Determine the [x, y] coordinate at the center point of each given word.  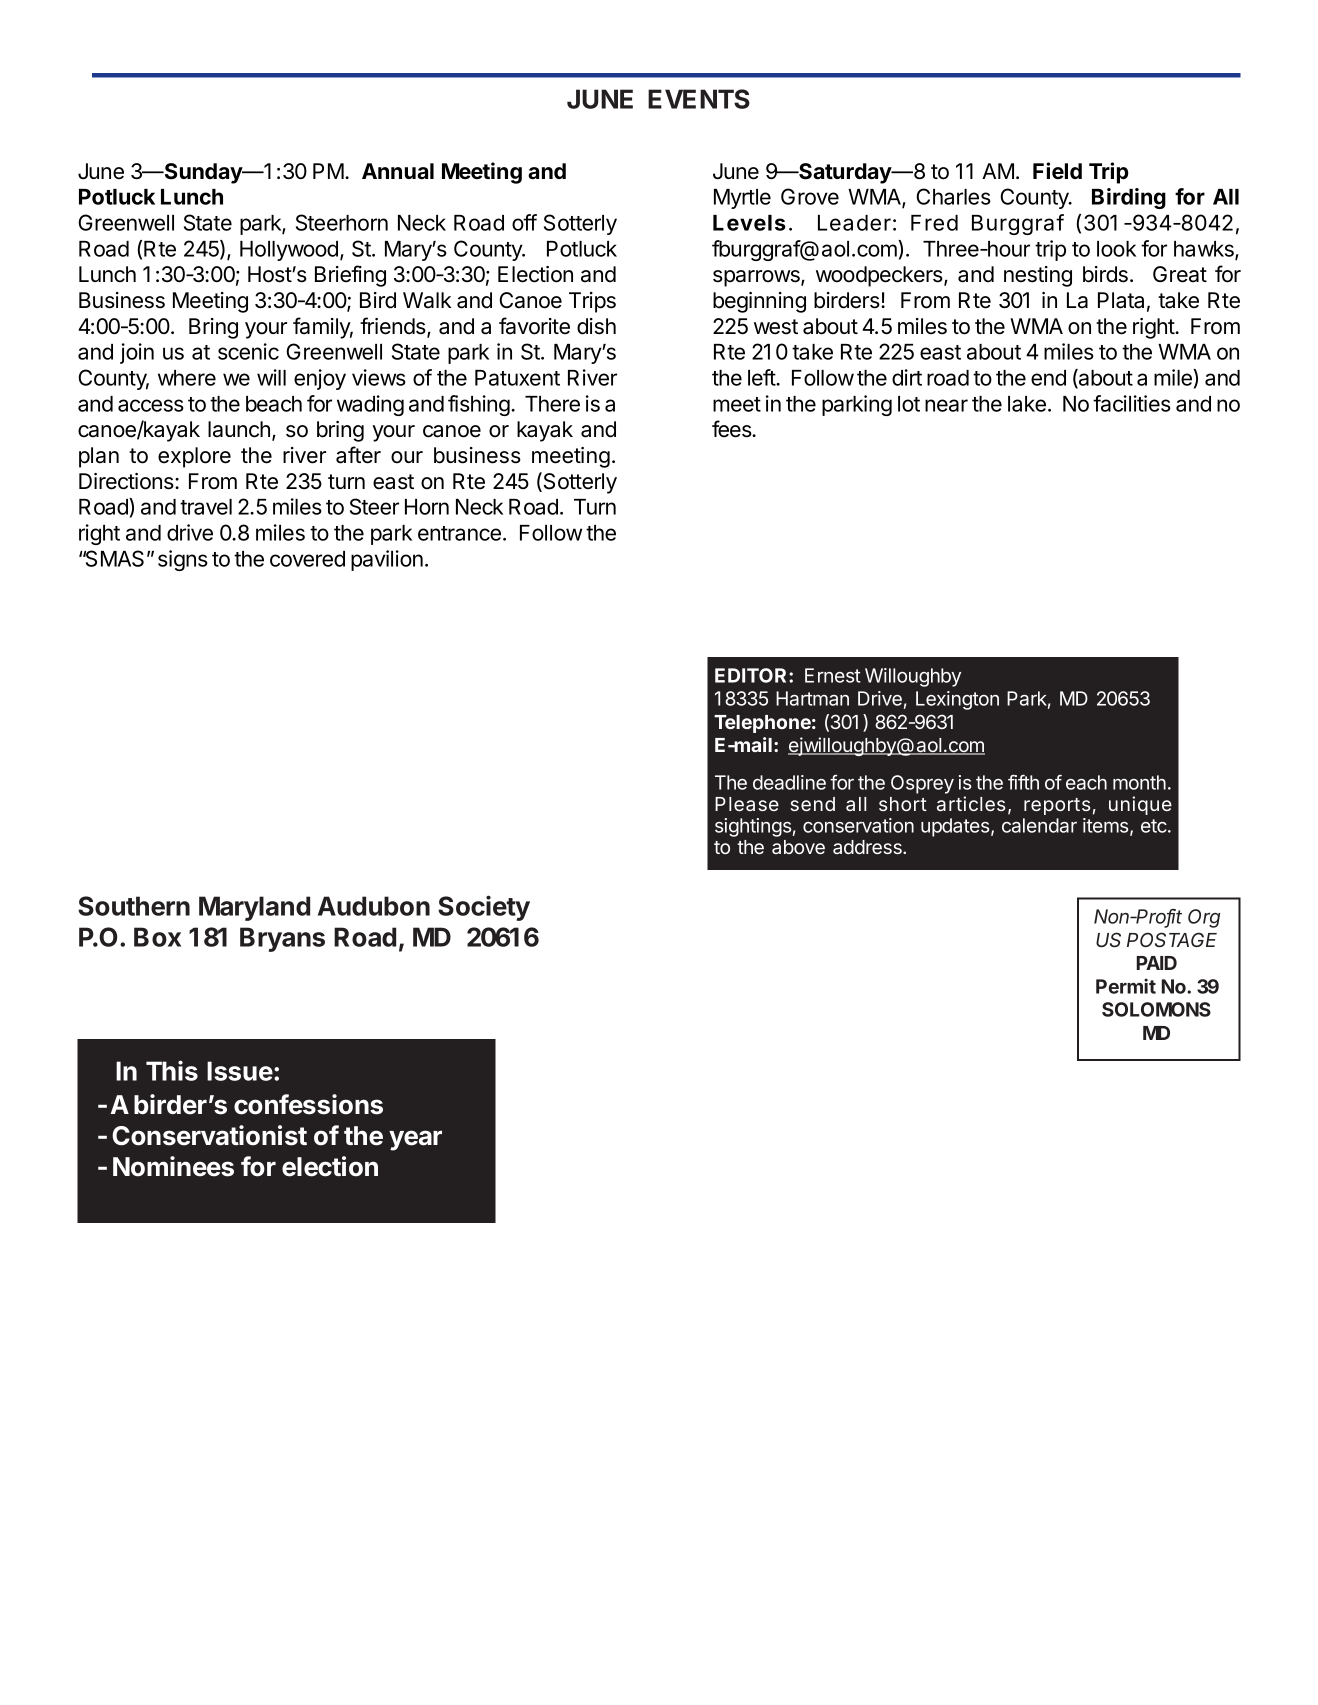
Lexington [957, 700]
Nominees [173, 1166]
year [415, 1140]
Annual [398, 171]
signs [183, 560]
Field [1057, 170]
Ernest [833, 675]
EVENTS [699, 99]
